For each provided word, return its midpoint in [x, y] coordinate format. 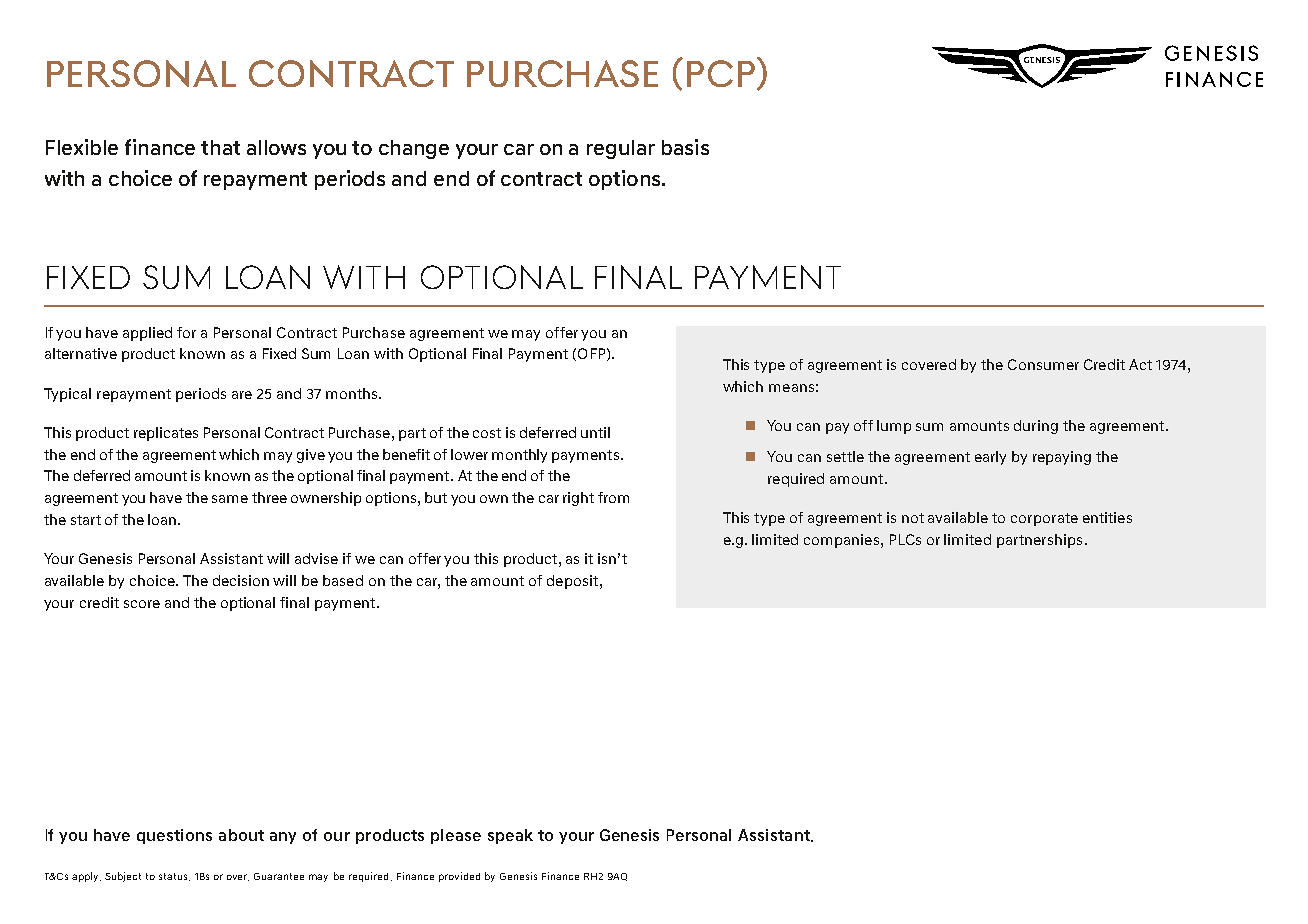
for [186, 332]
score [142, 604]
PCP [722, 73]
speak [510, 836]
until [595, 432]
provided [459, 877]
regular [621, 149]
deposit [572, 582]
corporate [1044, 519]
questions [174, 836]
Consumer [1043, 364]
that [220, 147]
